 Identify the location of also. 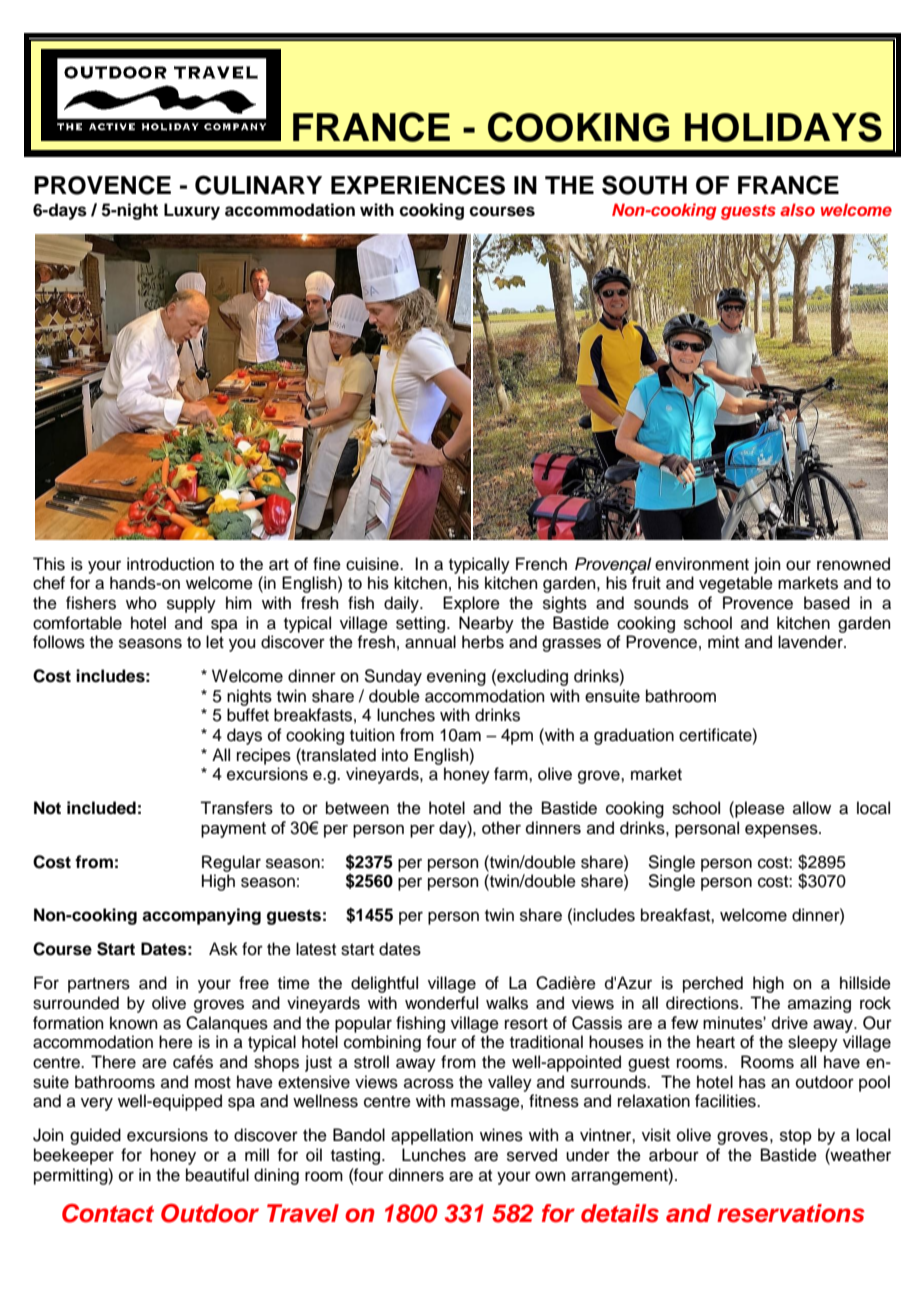
(797, 209).
